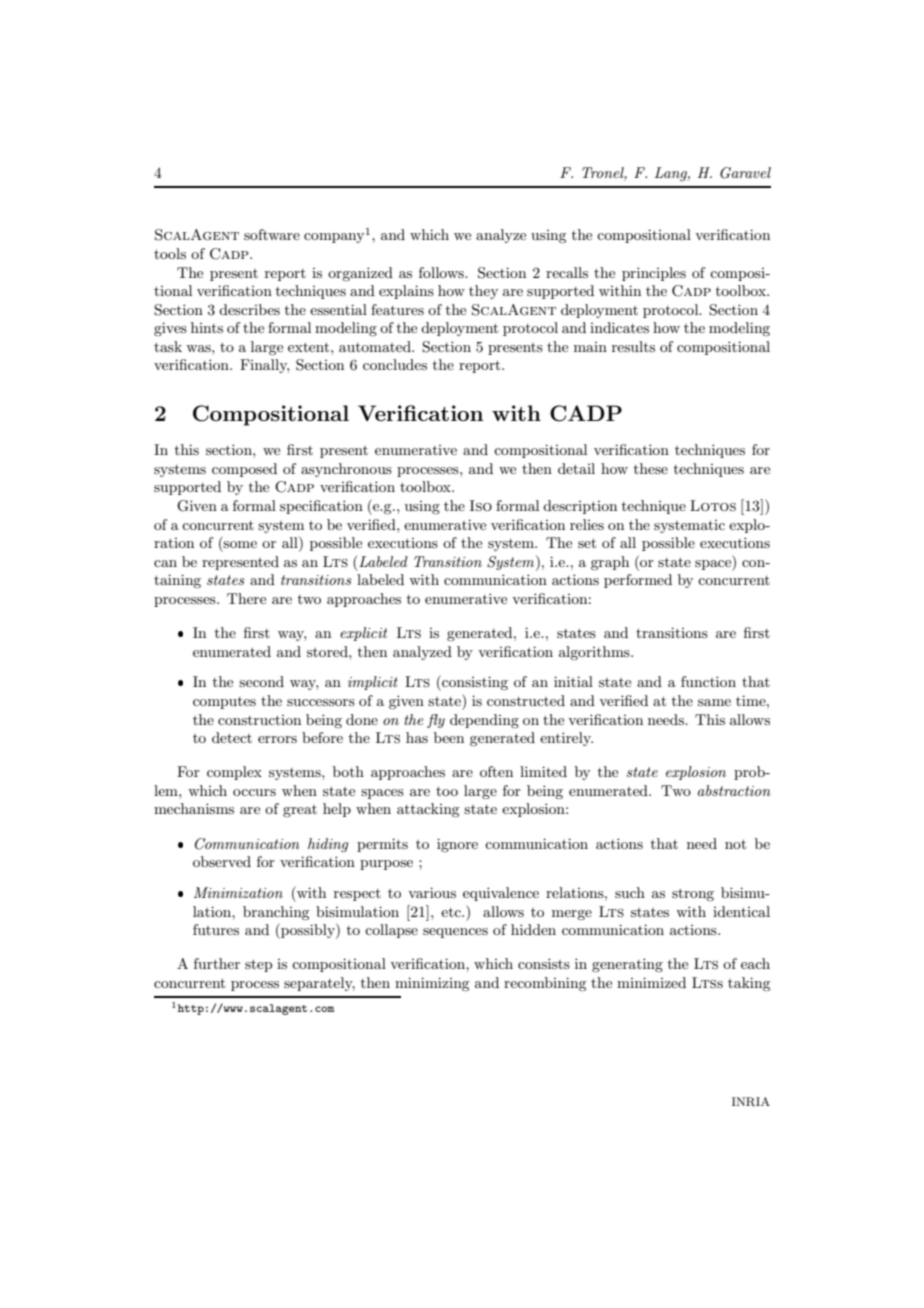 The image size is (924, 1308). I want to click on principles, so click(654, 274).
